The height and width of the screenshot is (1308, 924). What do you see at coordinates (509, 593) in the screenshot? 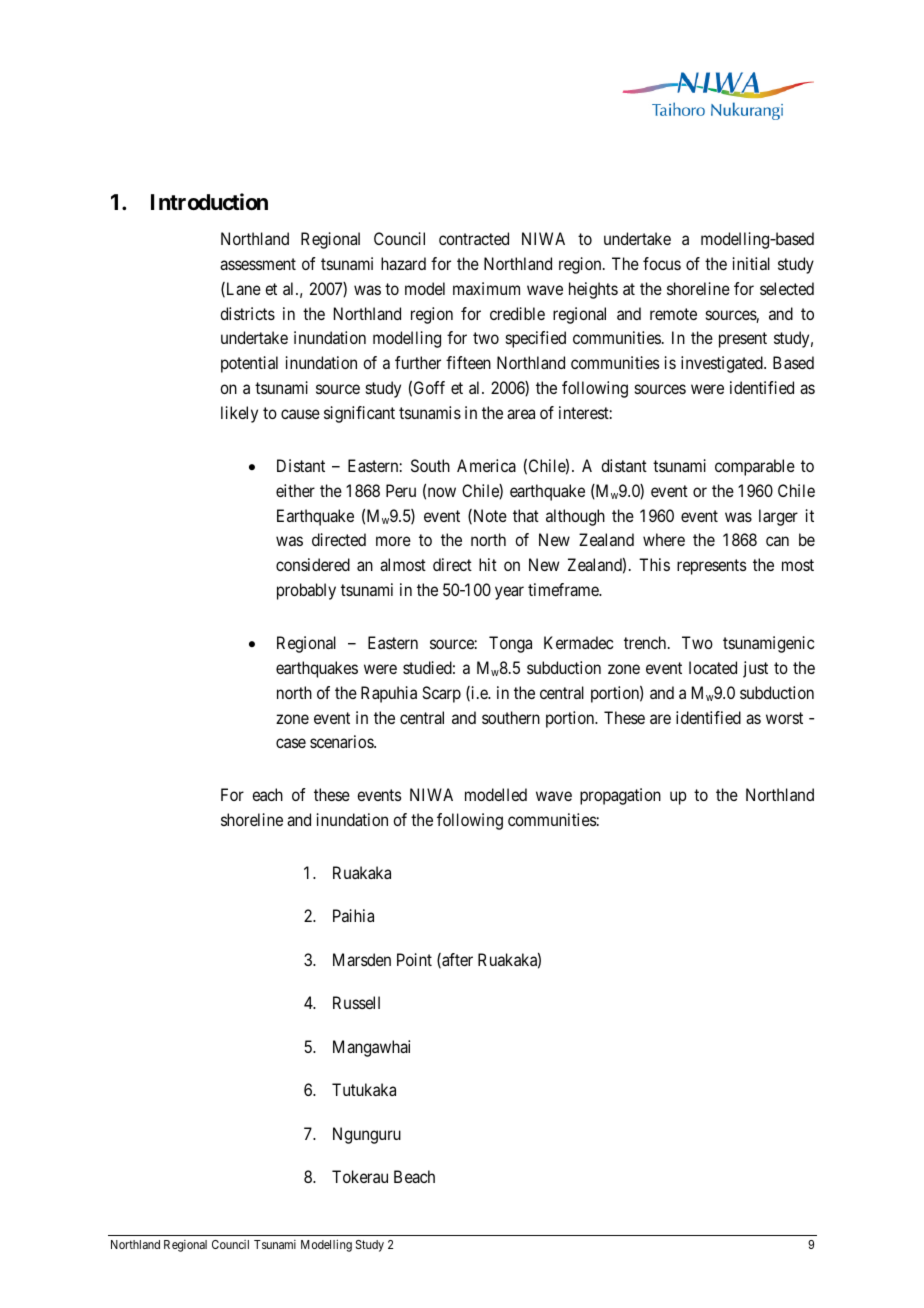
I see `year` at bounding box center [509, 593].
